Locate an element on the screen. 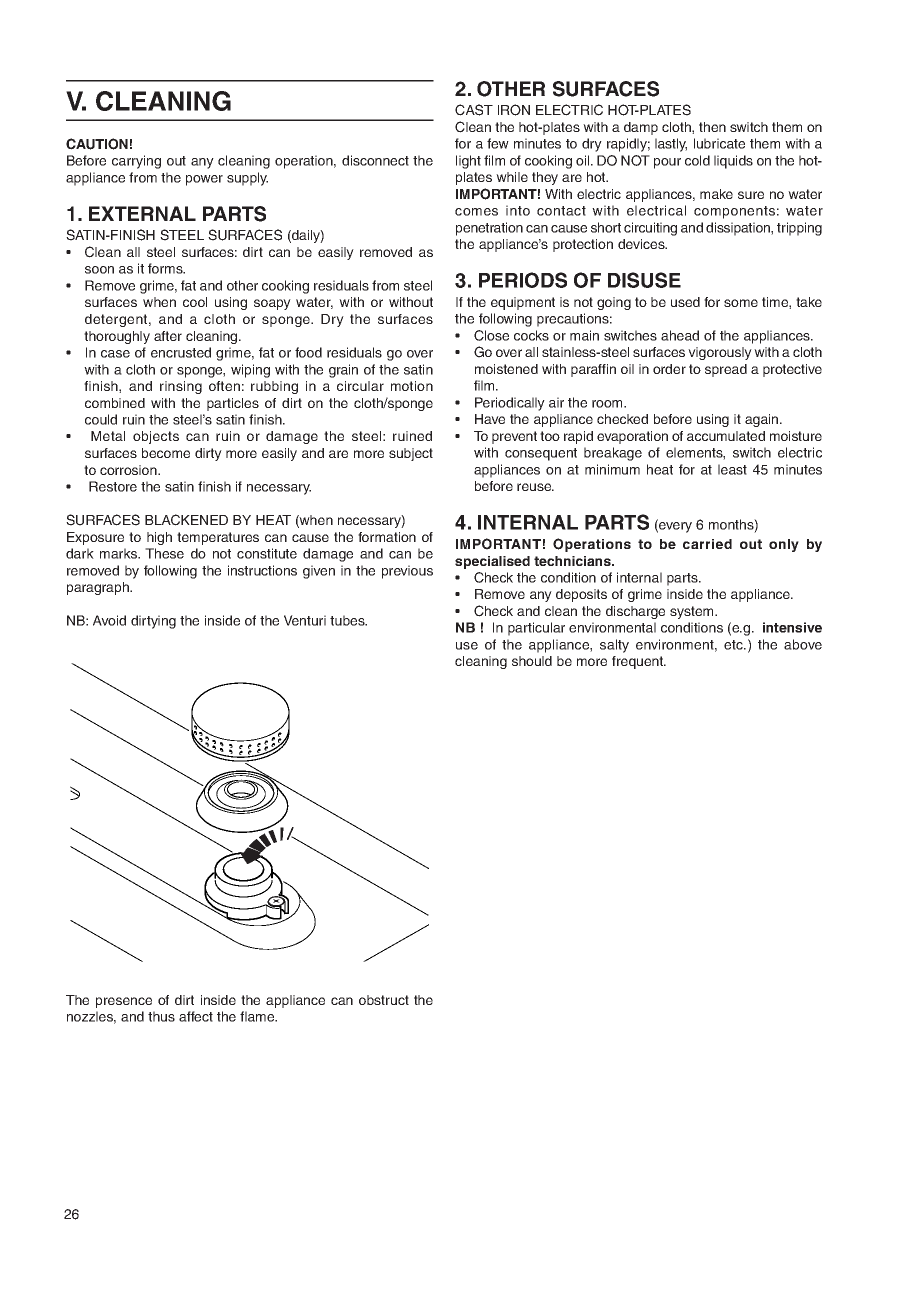 The image size is (924, 1308). Close is located at coordinates (491, 335).
